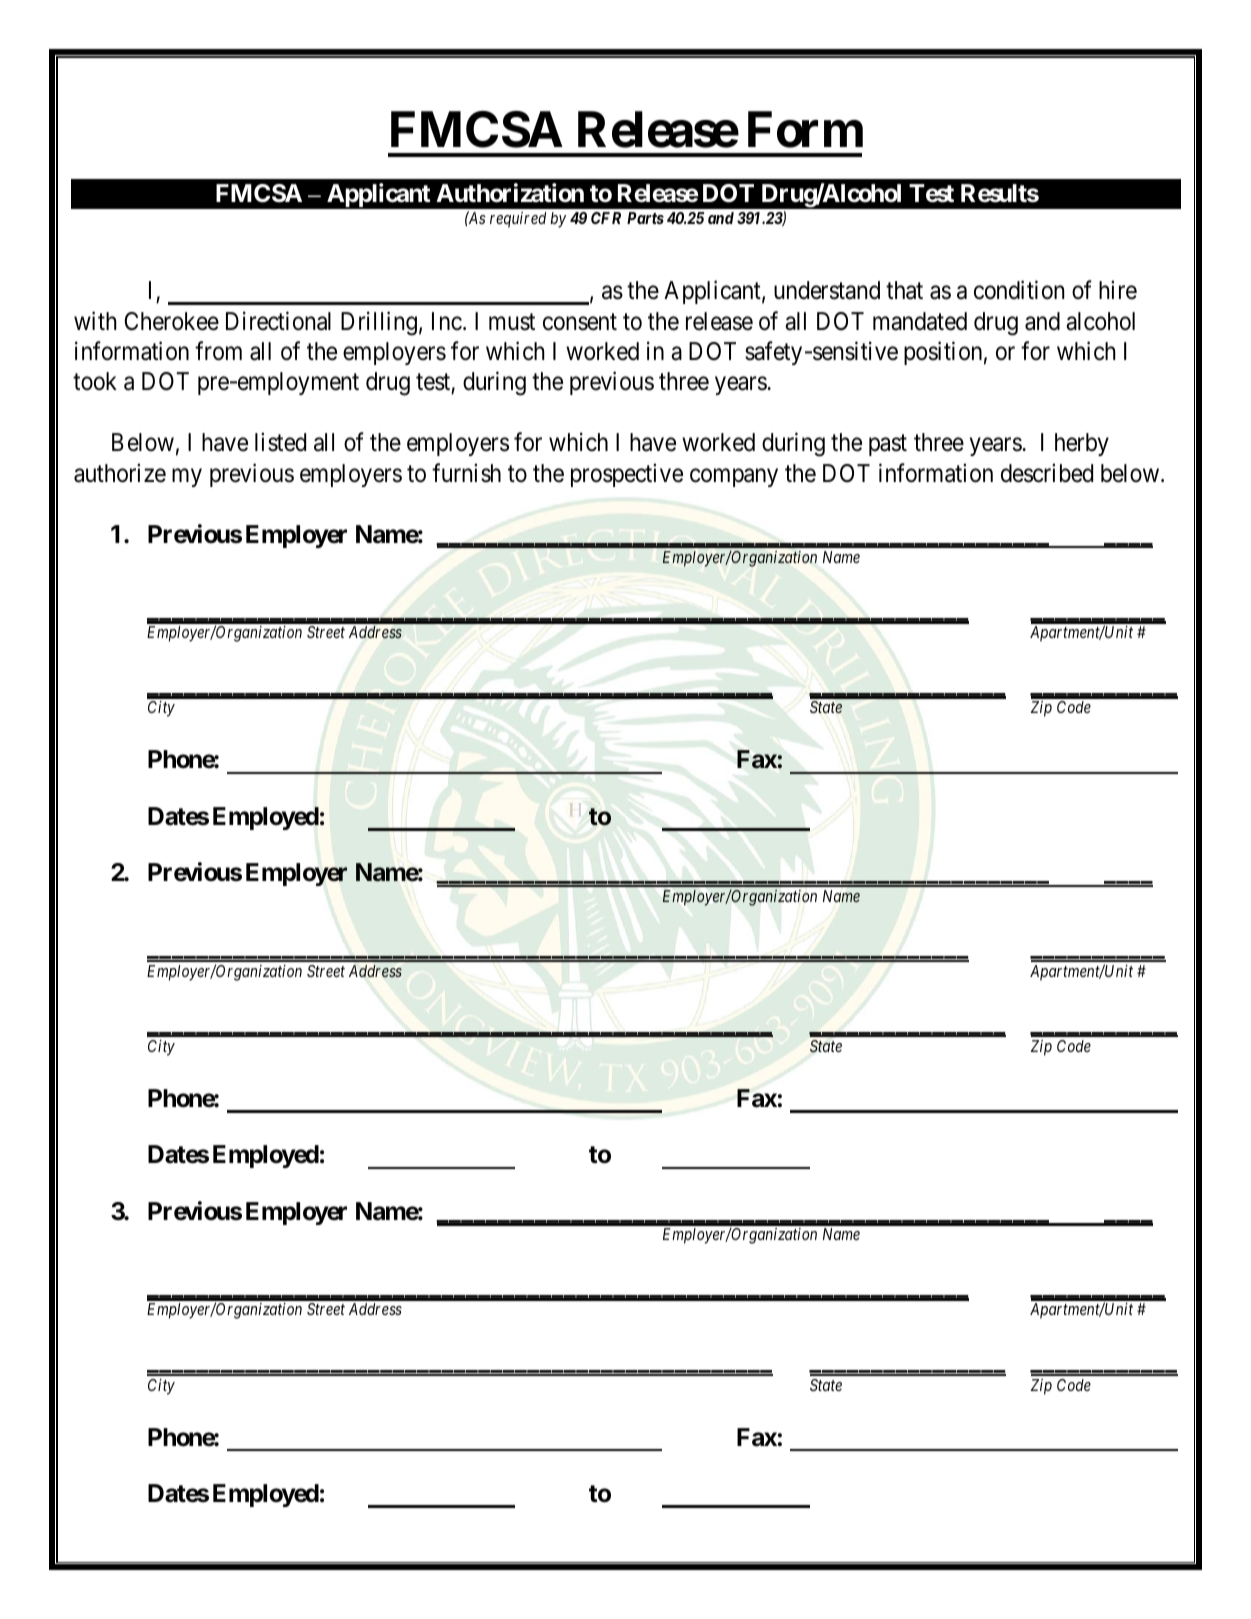  What do you see at coordinates (172, 321) in the screenshot?
I see `Cherokee` at bounding box center [172, 321].
